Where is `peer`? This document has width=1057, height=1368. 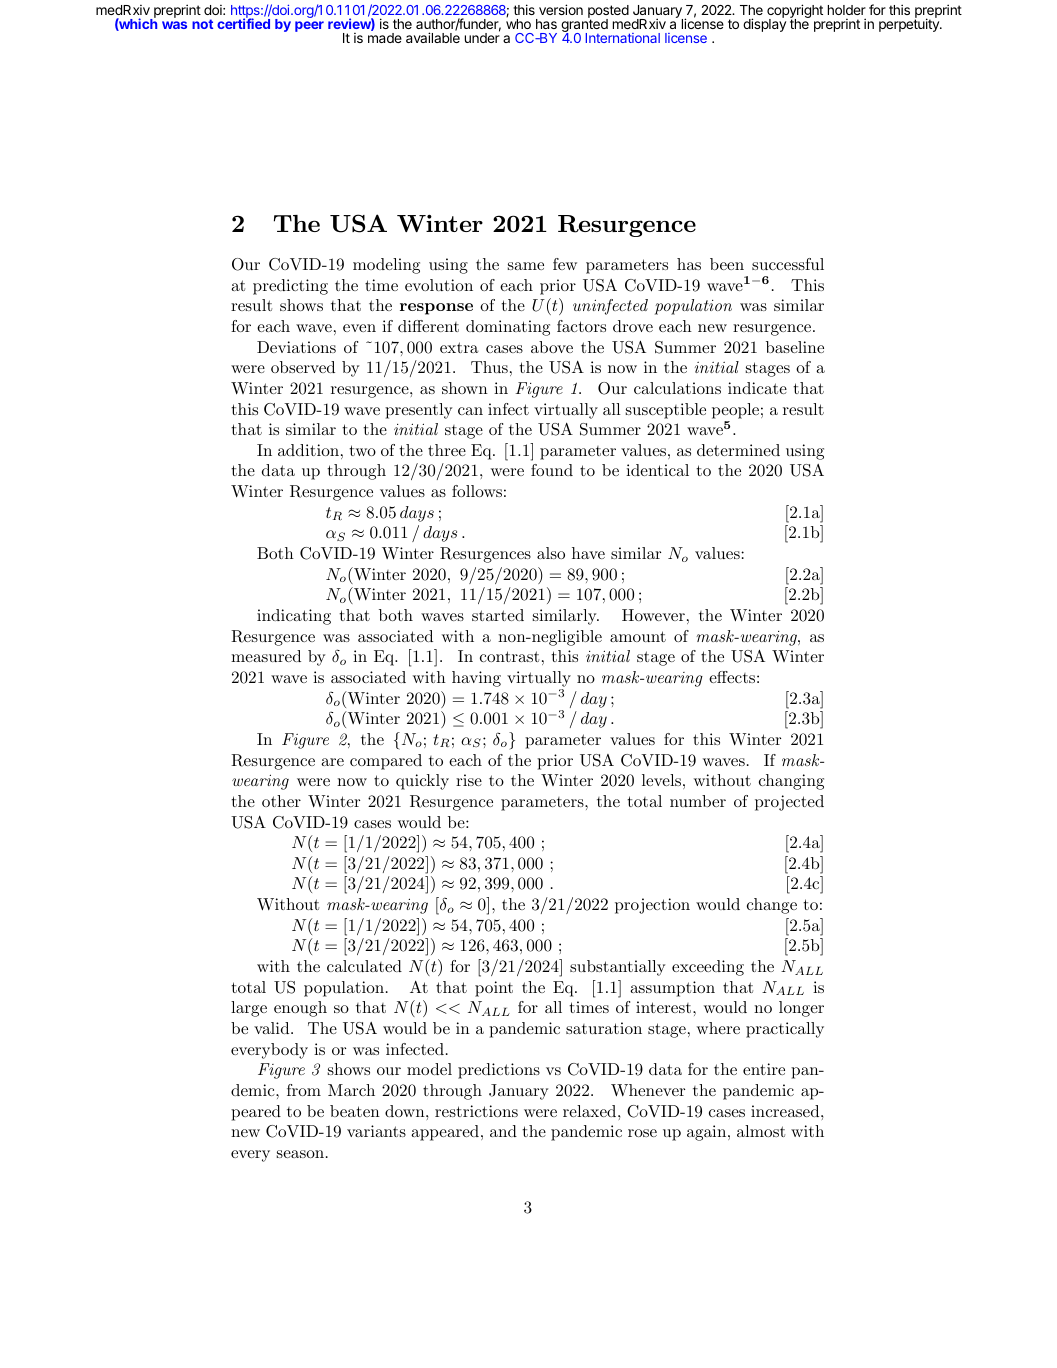 peer is located at coordinates (309, 26).
